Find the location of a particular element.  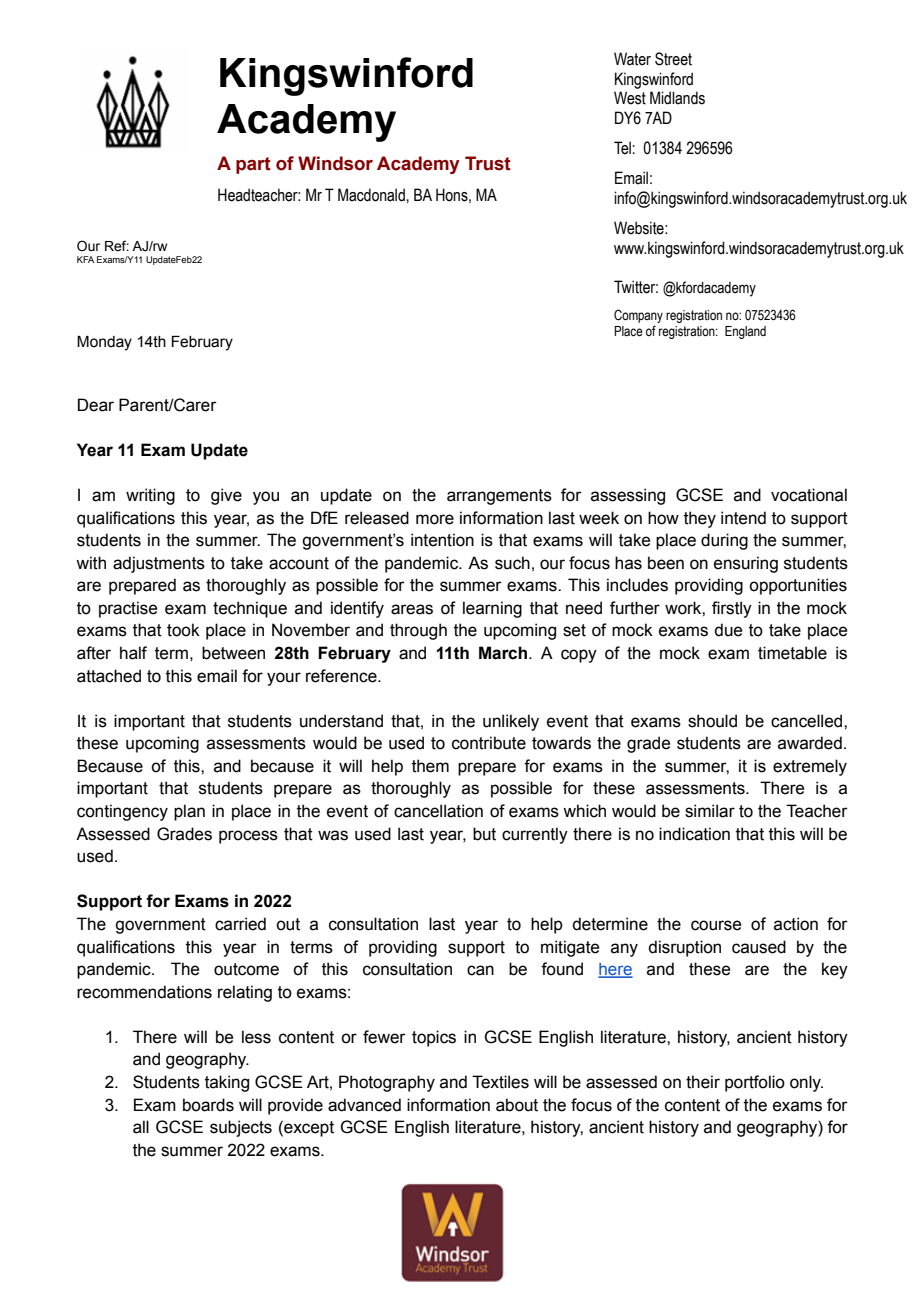

firstly is located at coordinates (732, 609).
